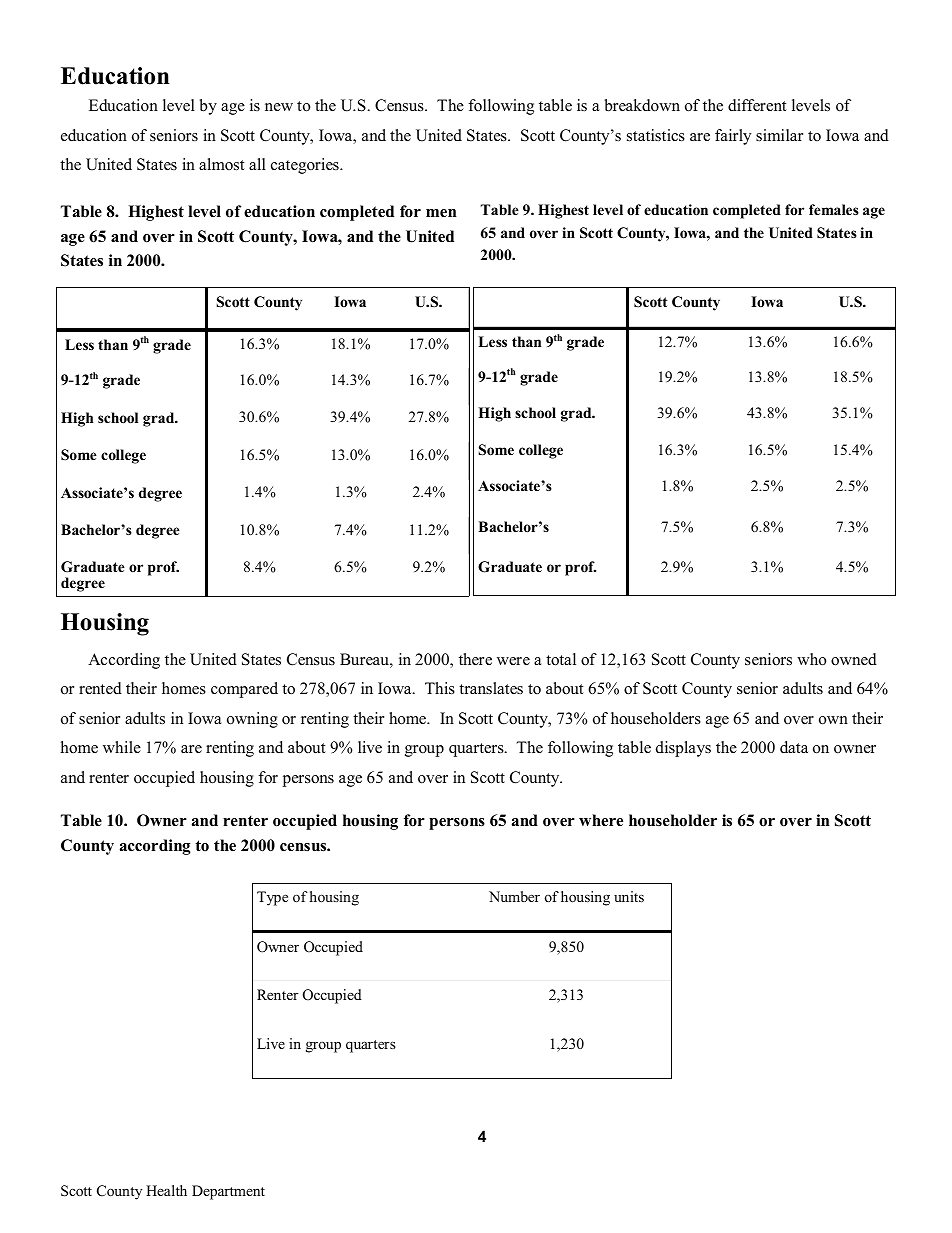  Describe the element at coordinates (166, 1190) in the page. I see `Health` at that location.
